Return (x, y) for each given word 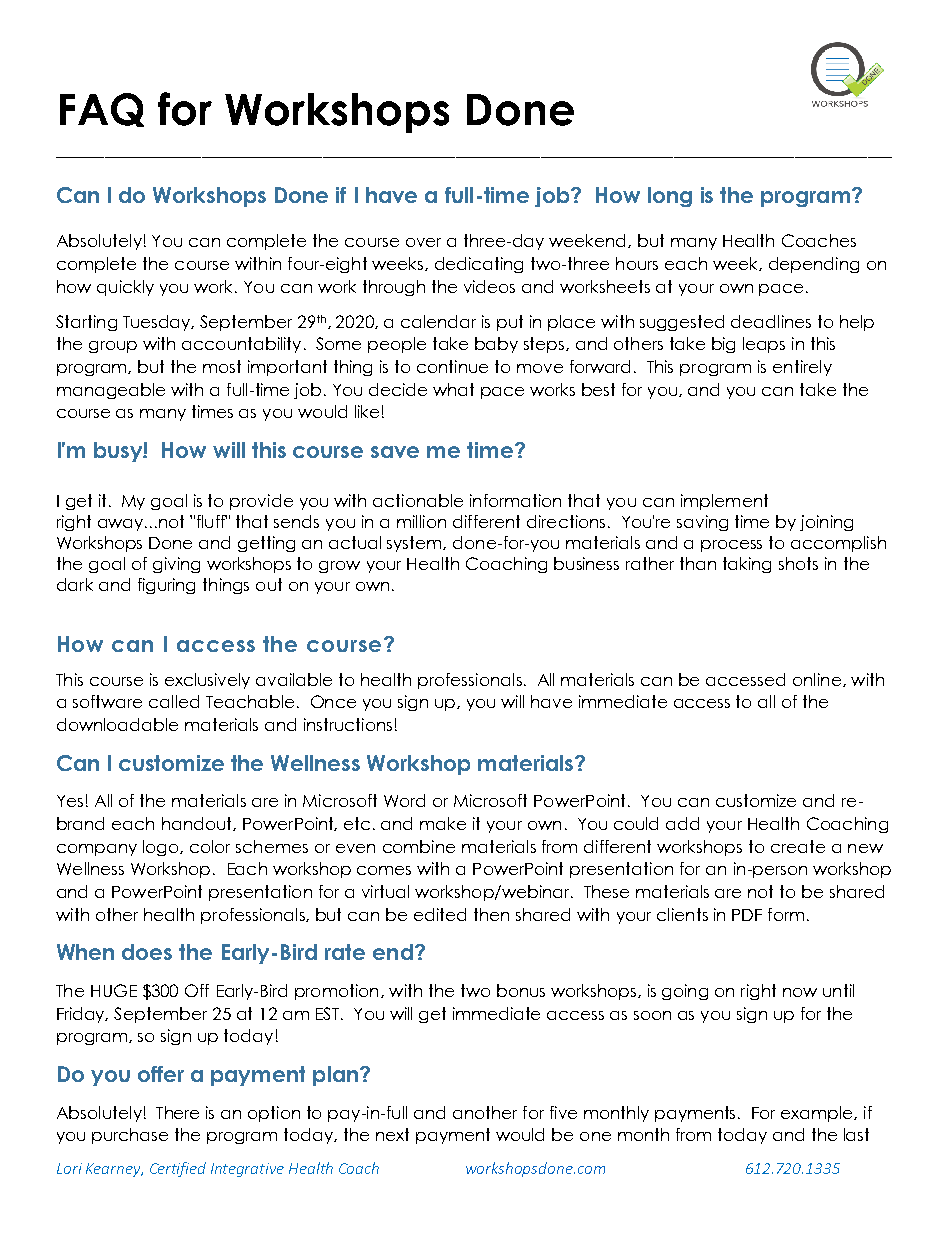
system (415, 544)
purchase (130, 1136)
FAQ (102, 110)
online (817, 679)
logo (162, 848)
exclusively (207, 681)
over (423, 242)
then (491, 914)
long (670, 197)
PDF (747, 915)
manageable (111, 391)
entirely (802, 368)
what (453, 389)
